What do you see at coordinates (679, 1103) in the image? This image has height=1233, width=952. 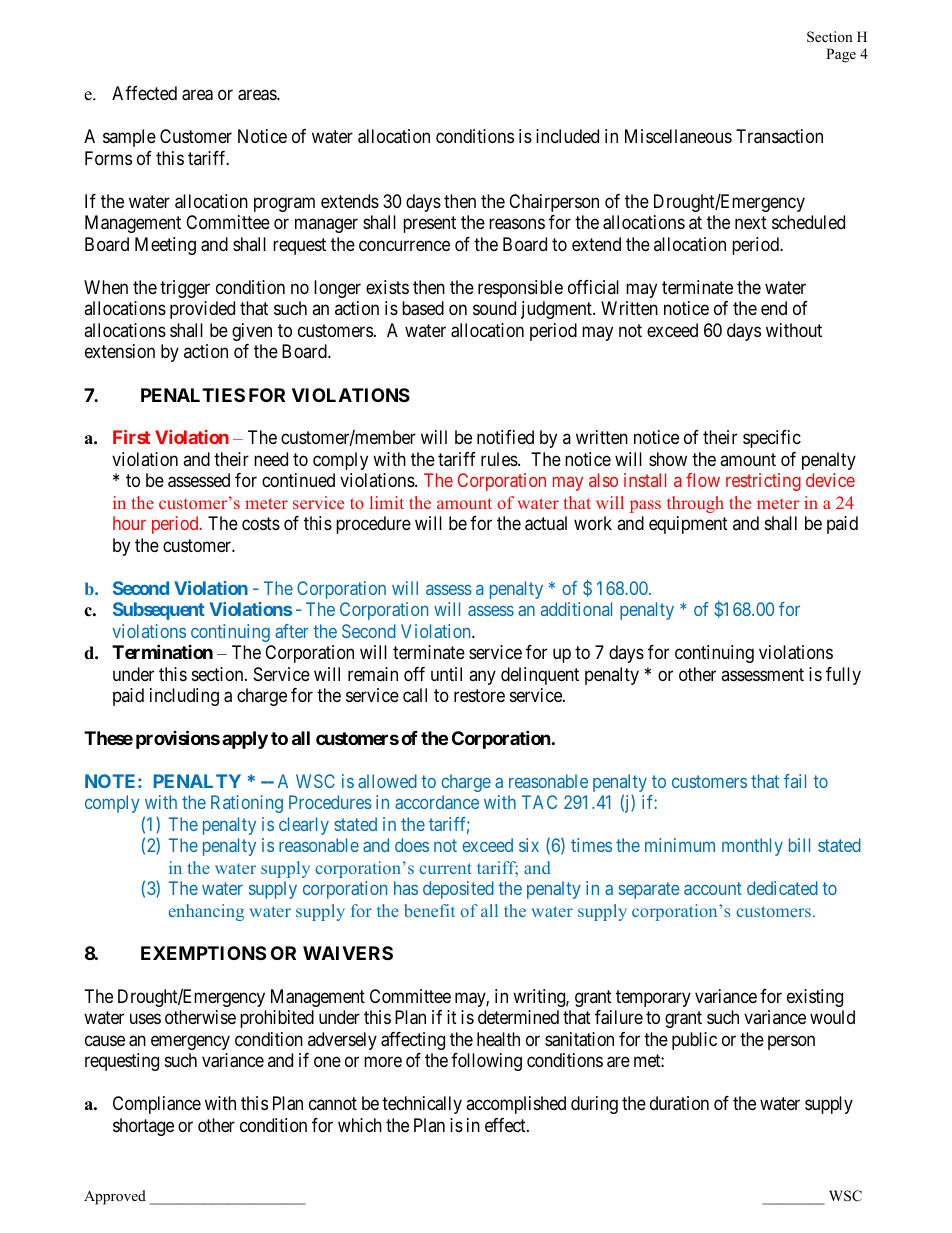 I see `duration` at bounding box center [679, 1103].
